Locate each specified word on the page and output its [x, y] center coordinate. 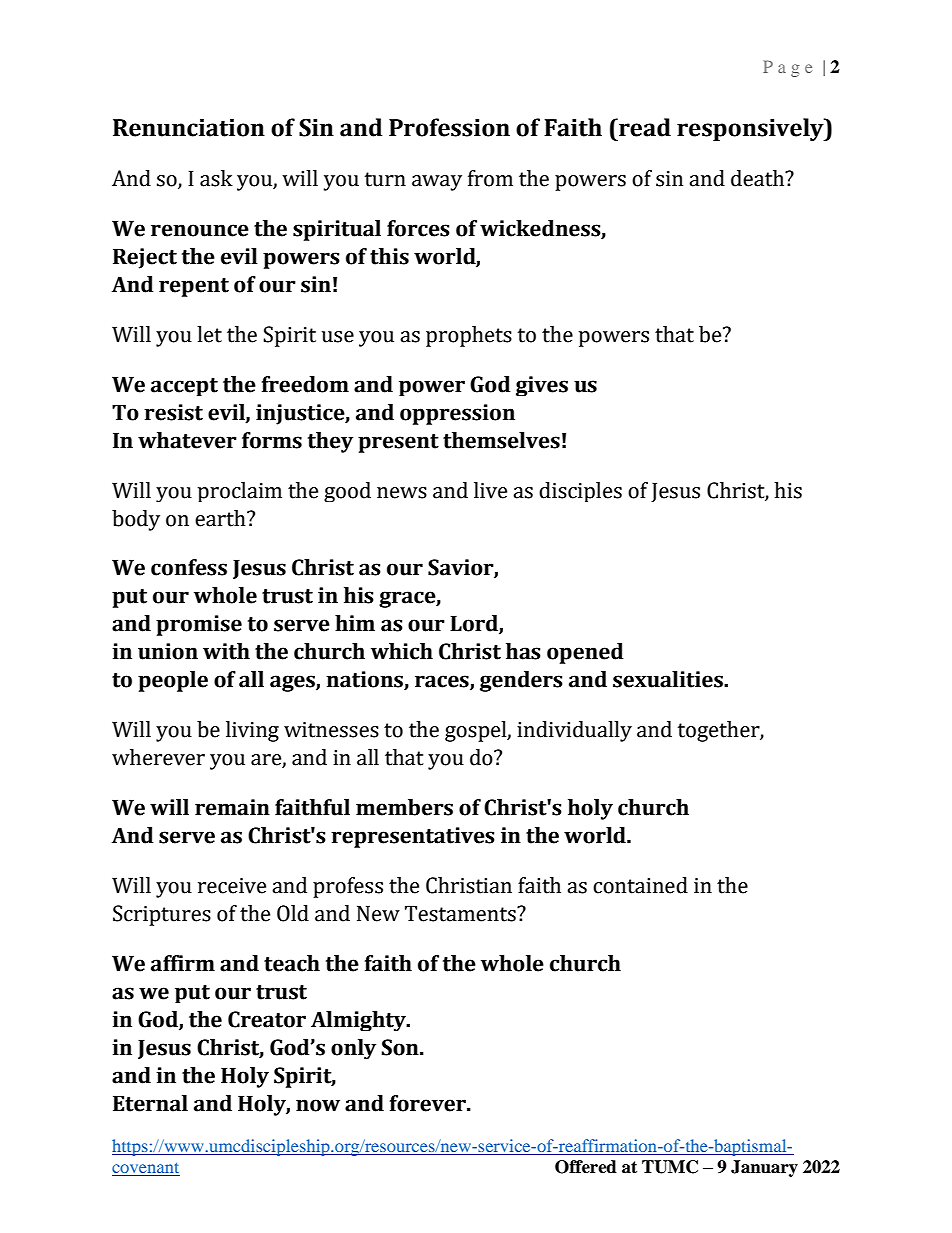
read [644, 127]
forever [429, 1103]
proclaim [240, 492]
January [764, 1168]
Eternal [150, 1103]
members [404, 807]
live [490, 490]
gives [542, 386]
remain [232, 807]
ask [216, 178]
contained [640, 885]
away [437, 183]
